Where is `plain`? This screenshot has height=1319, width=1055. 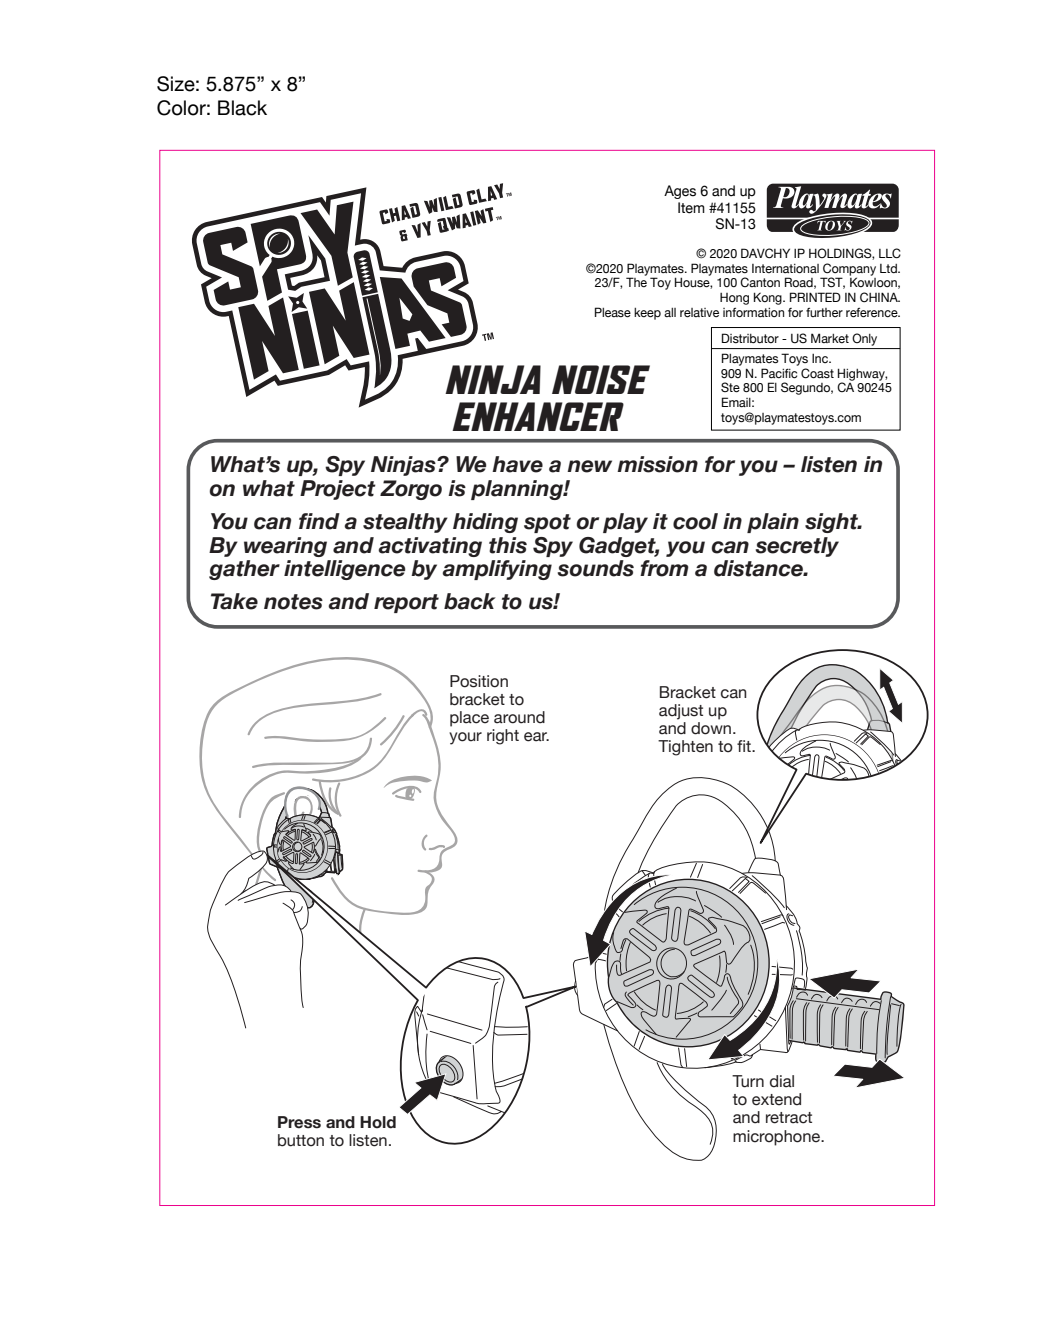
plain is located at coordinates (773, 523).
